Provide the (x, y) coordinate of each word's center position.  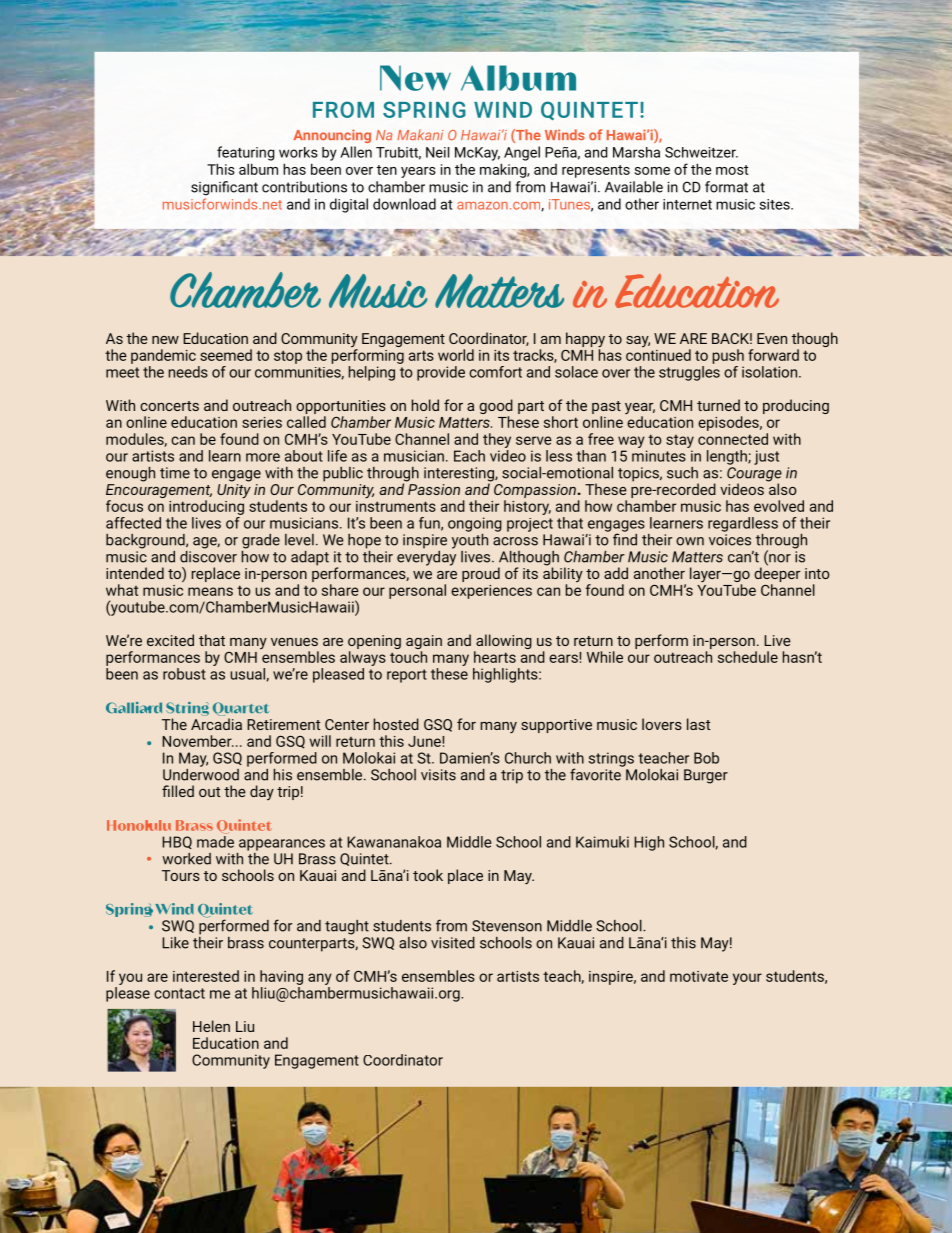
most (732, 170)
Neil (437, 152)
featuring (246, 153)
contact (179, 993)
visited (453, 943)
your (747, 979)
